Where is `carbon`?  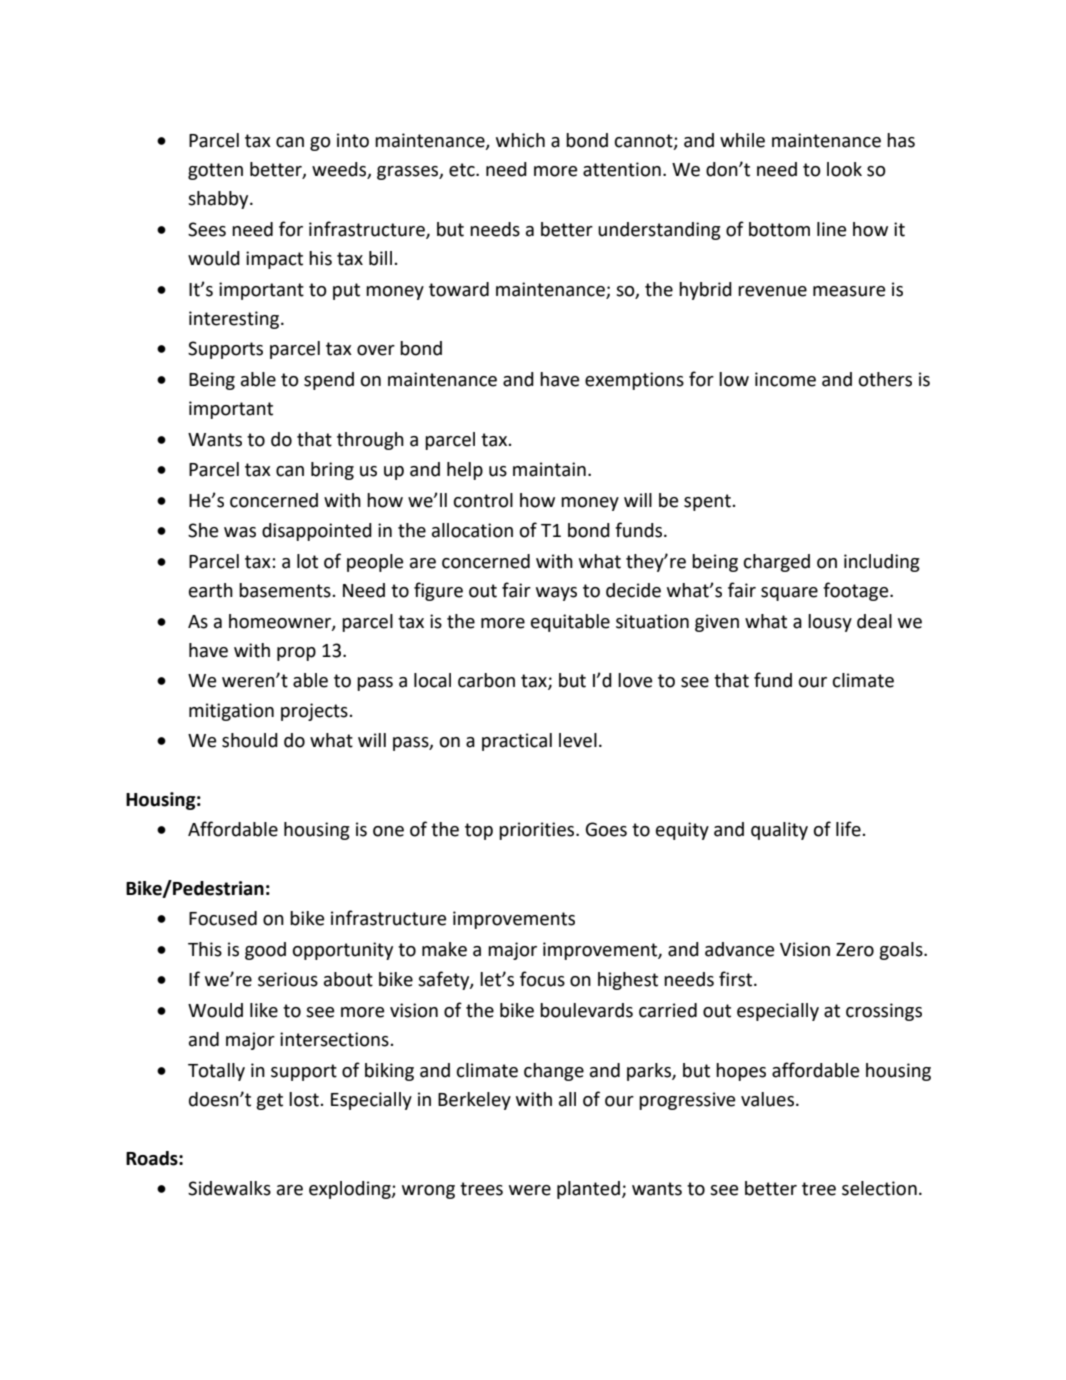
carbon is located at coordinates (486, 680).
